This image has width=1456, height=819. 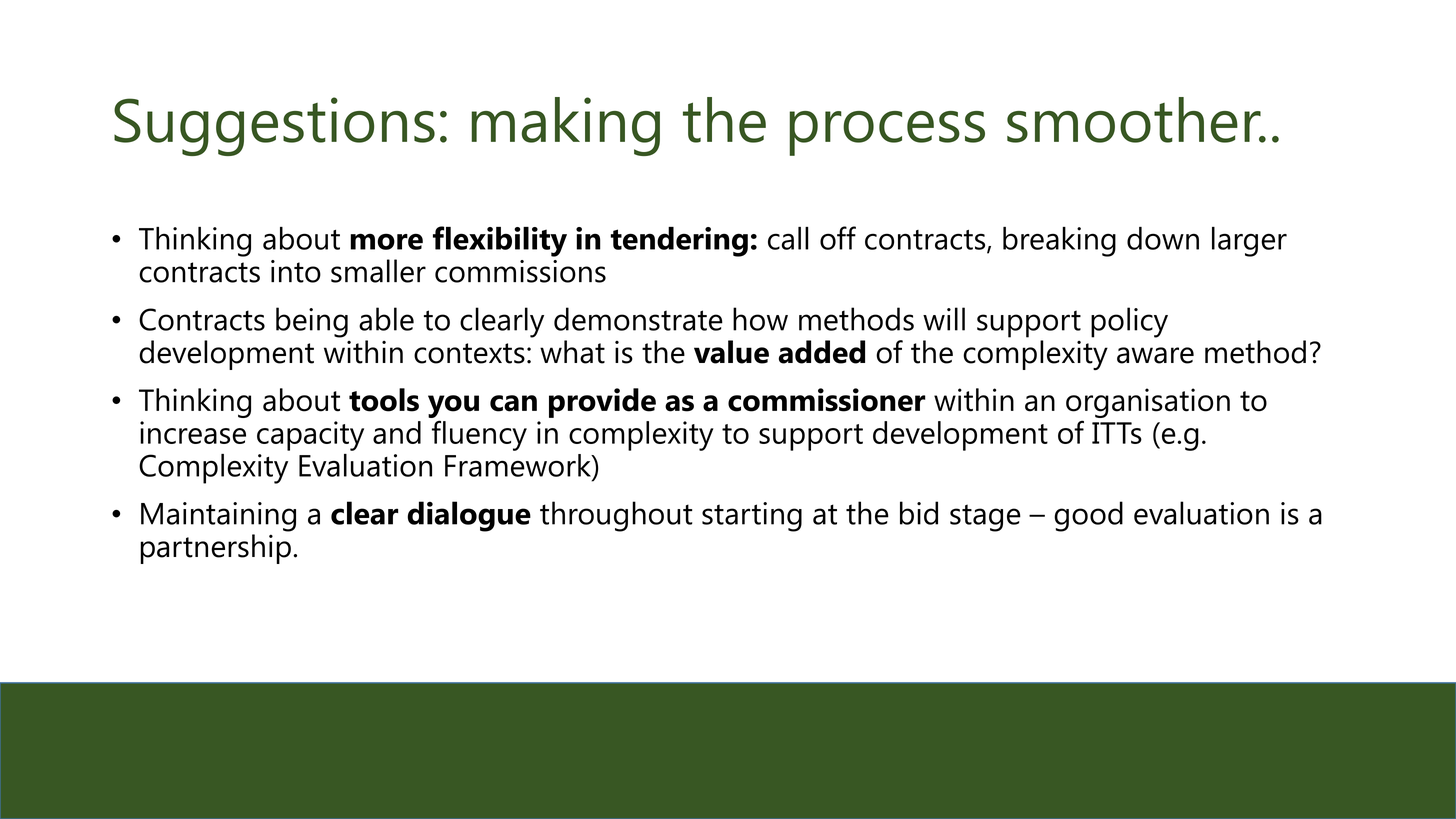 What do you see at coordinates (1135, 120) in the image?
I see `smoother` at bounding box center [1135, 120].
